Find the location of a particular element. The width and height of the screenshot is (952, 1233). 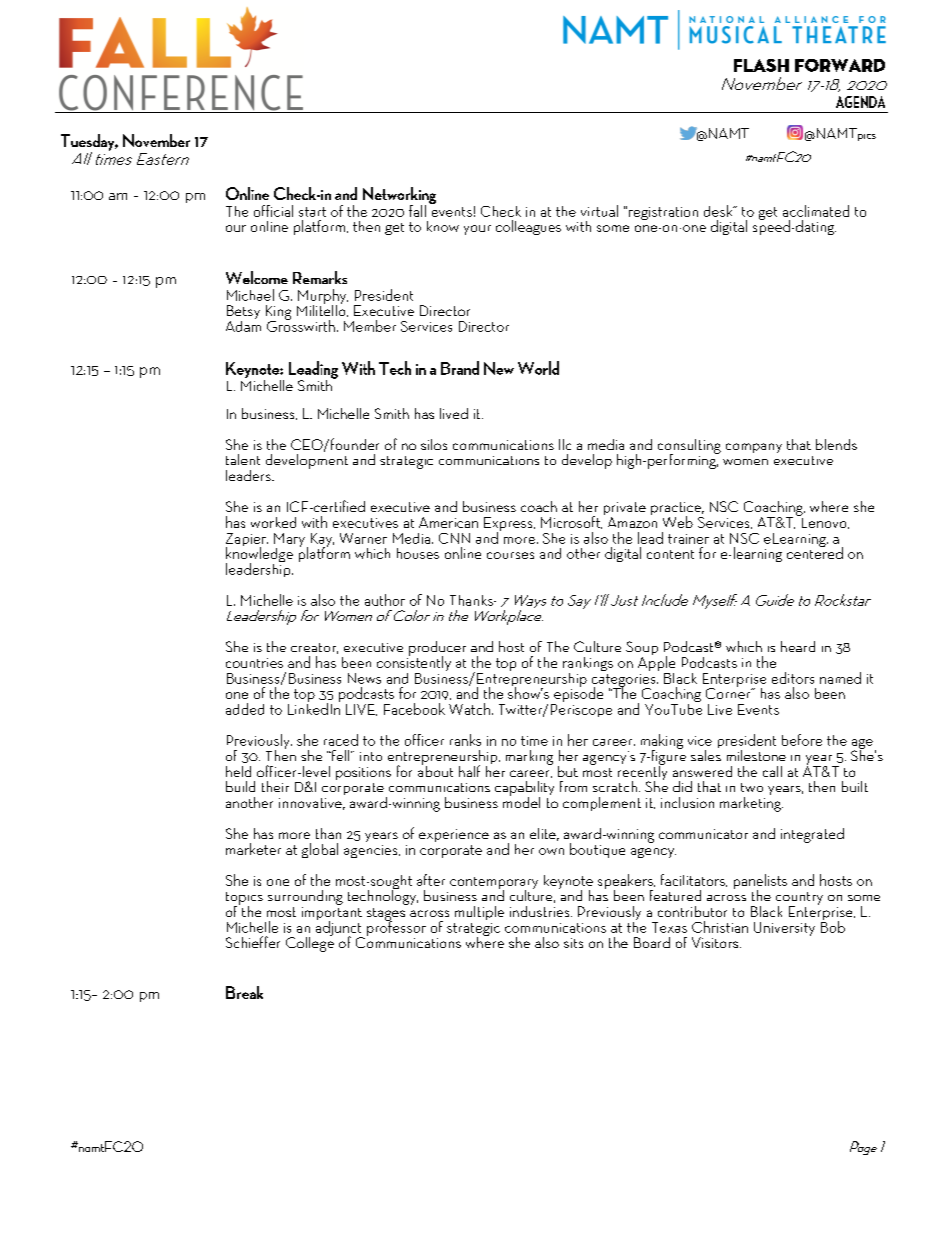

start is located at coordinates (312, 212).
